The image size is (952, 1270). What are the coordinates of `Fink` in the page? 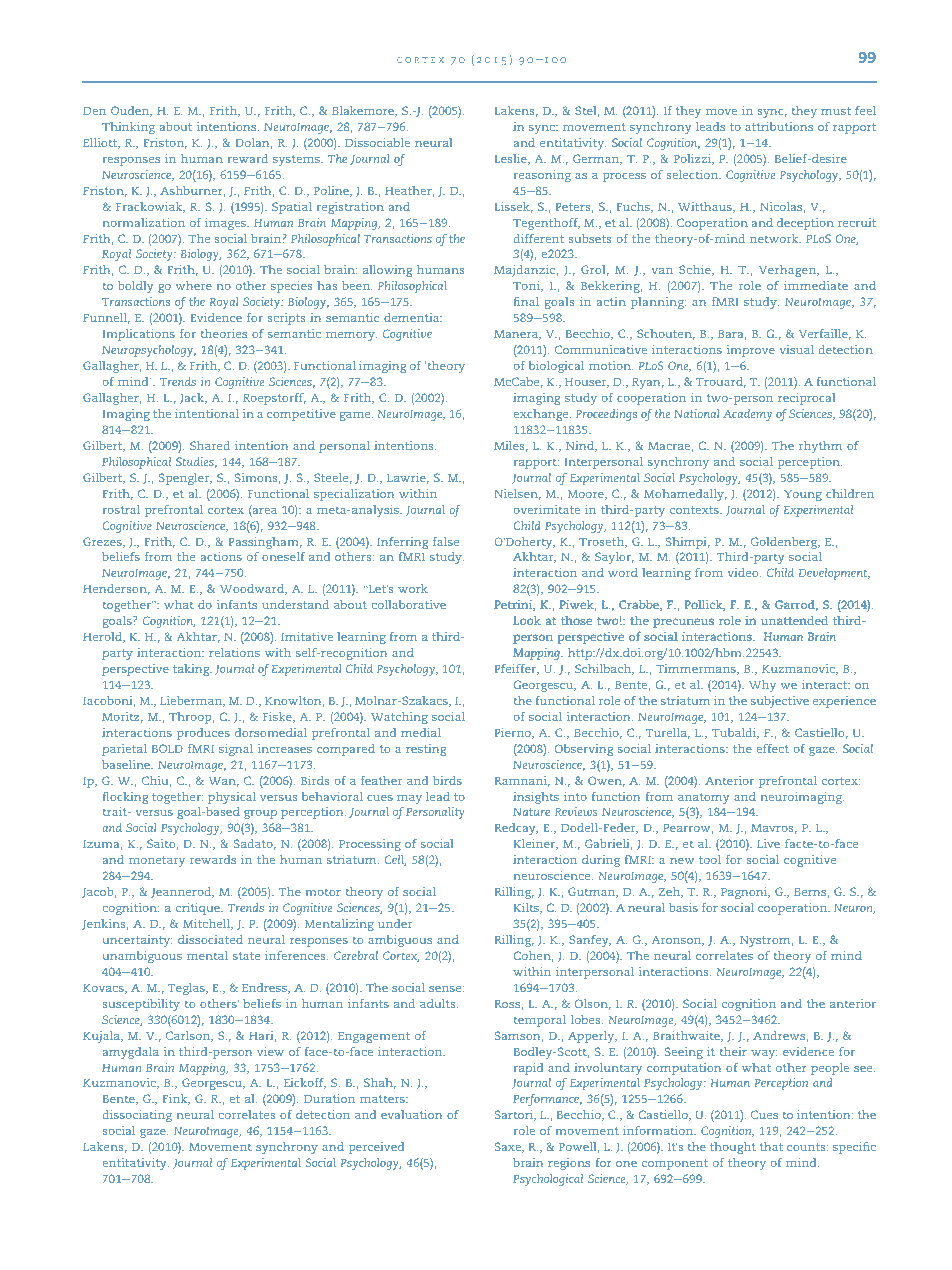 It's located at (176, 1099).
